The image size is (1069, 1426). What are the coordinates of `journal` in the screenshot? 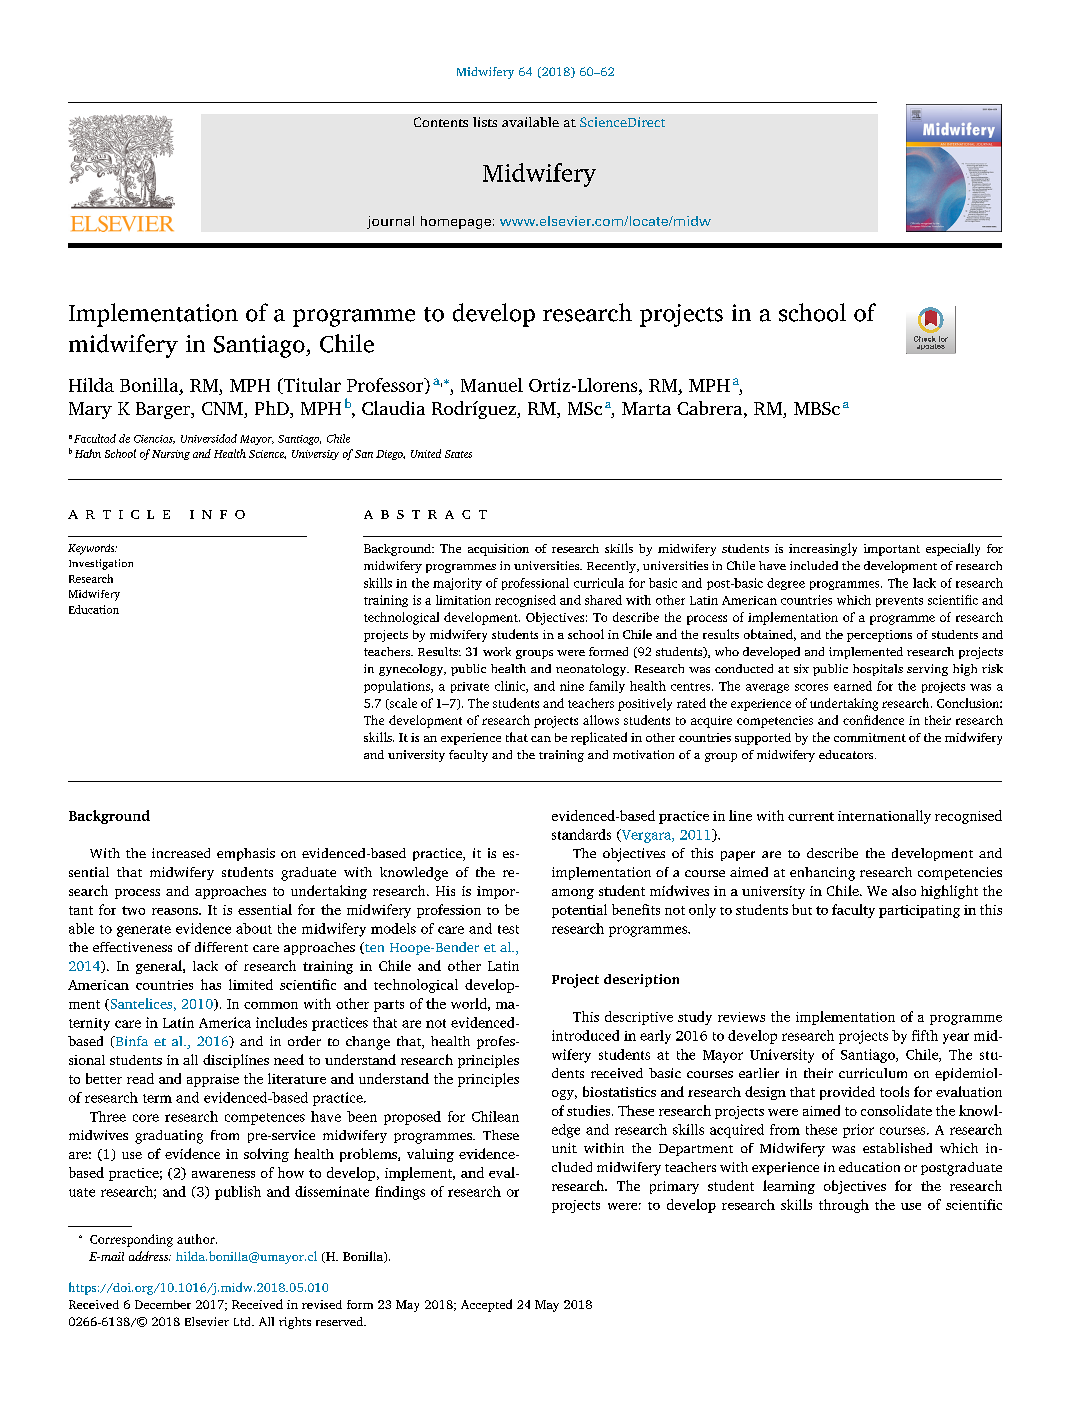 It's located at (390, 222).
